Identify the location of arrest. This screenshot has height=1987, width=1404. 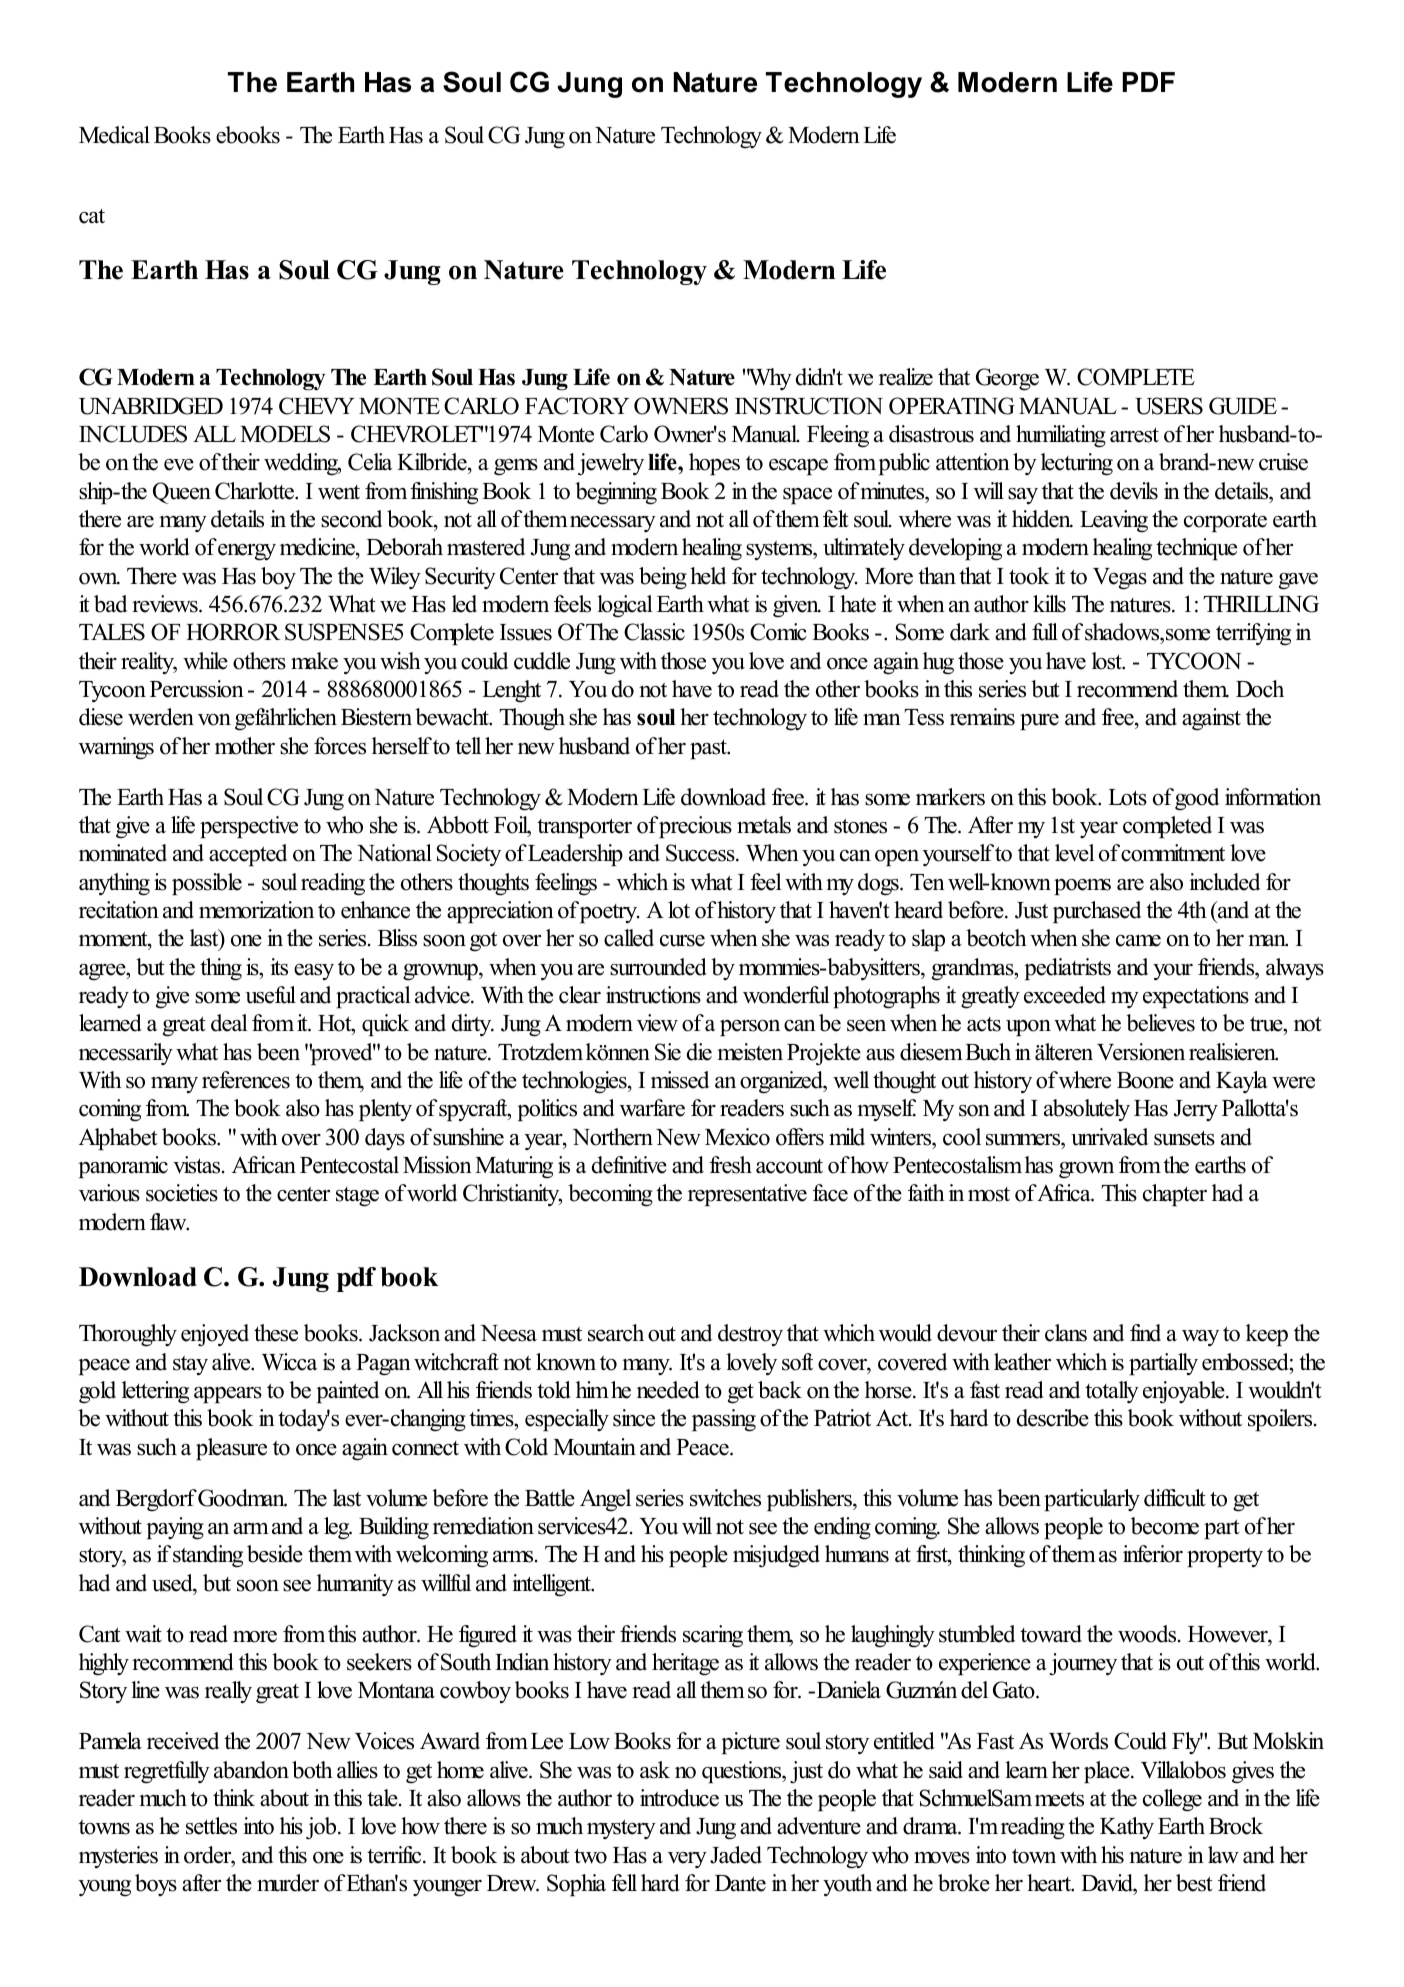
(1134, 435).
